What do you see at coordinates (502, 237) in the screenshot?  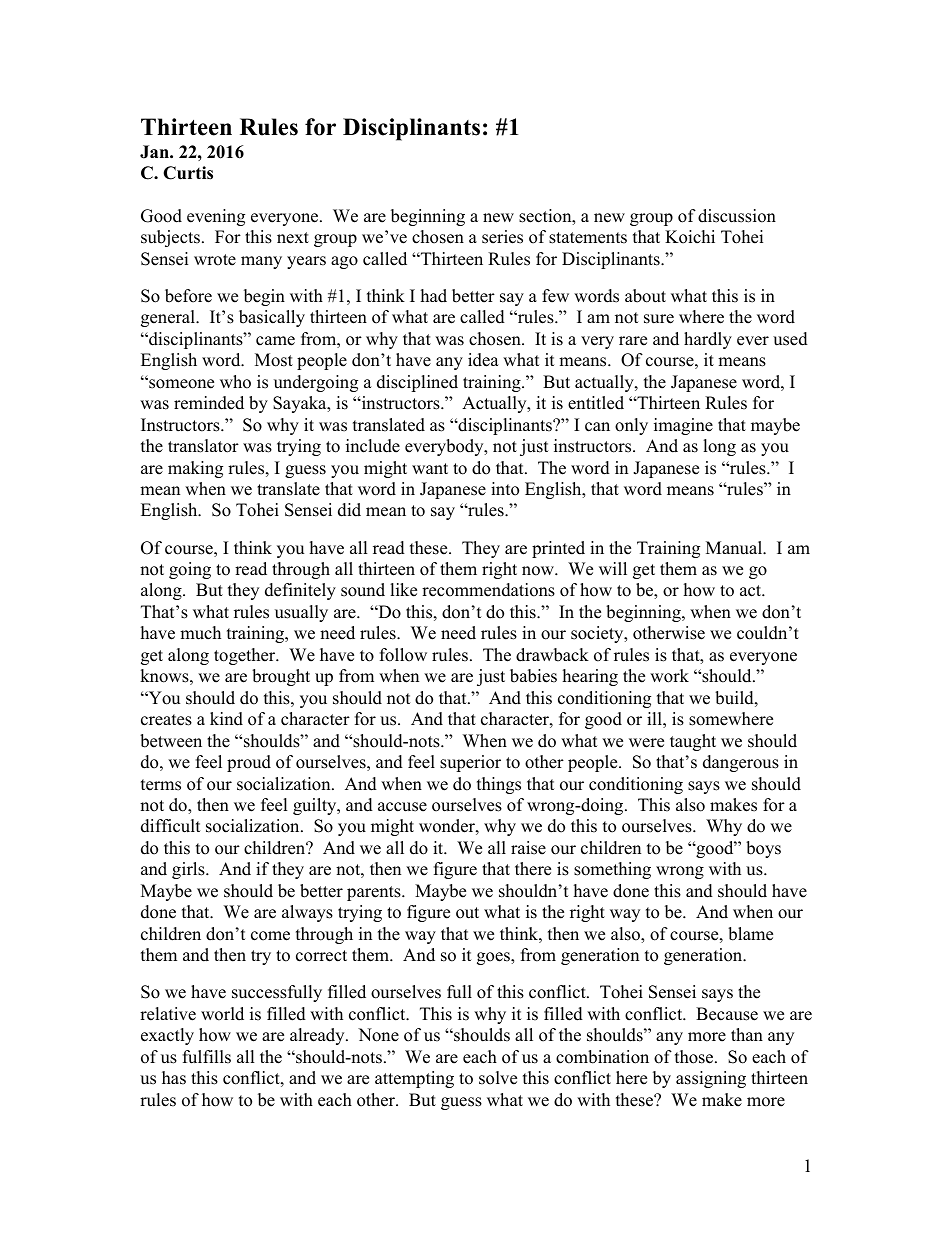 I see `series` at bounding box center [502, 237].
